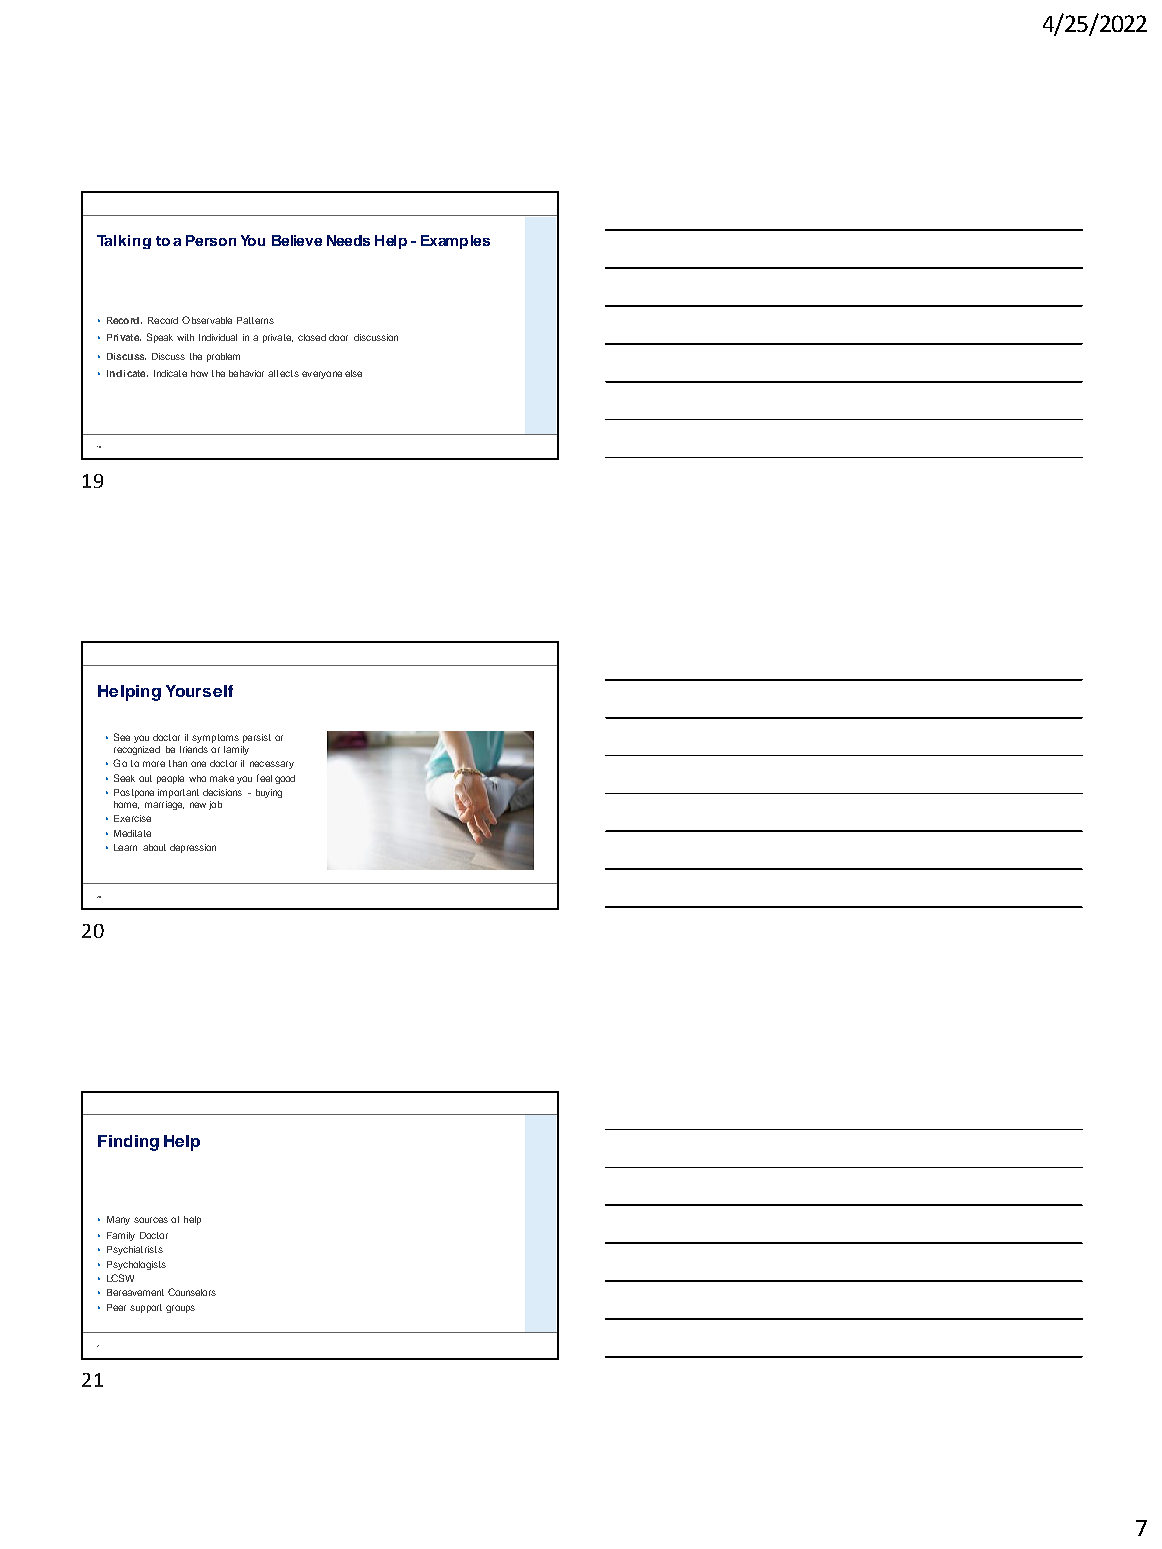 This document has width=1162, height=1549. What do you see at coordinates (269, 793) in the document?
I see `buying` at bounding box center [269, 793].
